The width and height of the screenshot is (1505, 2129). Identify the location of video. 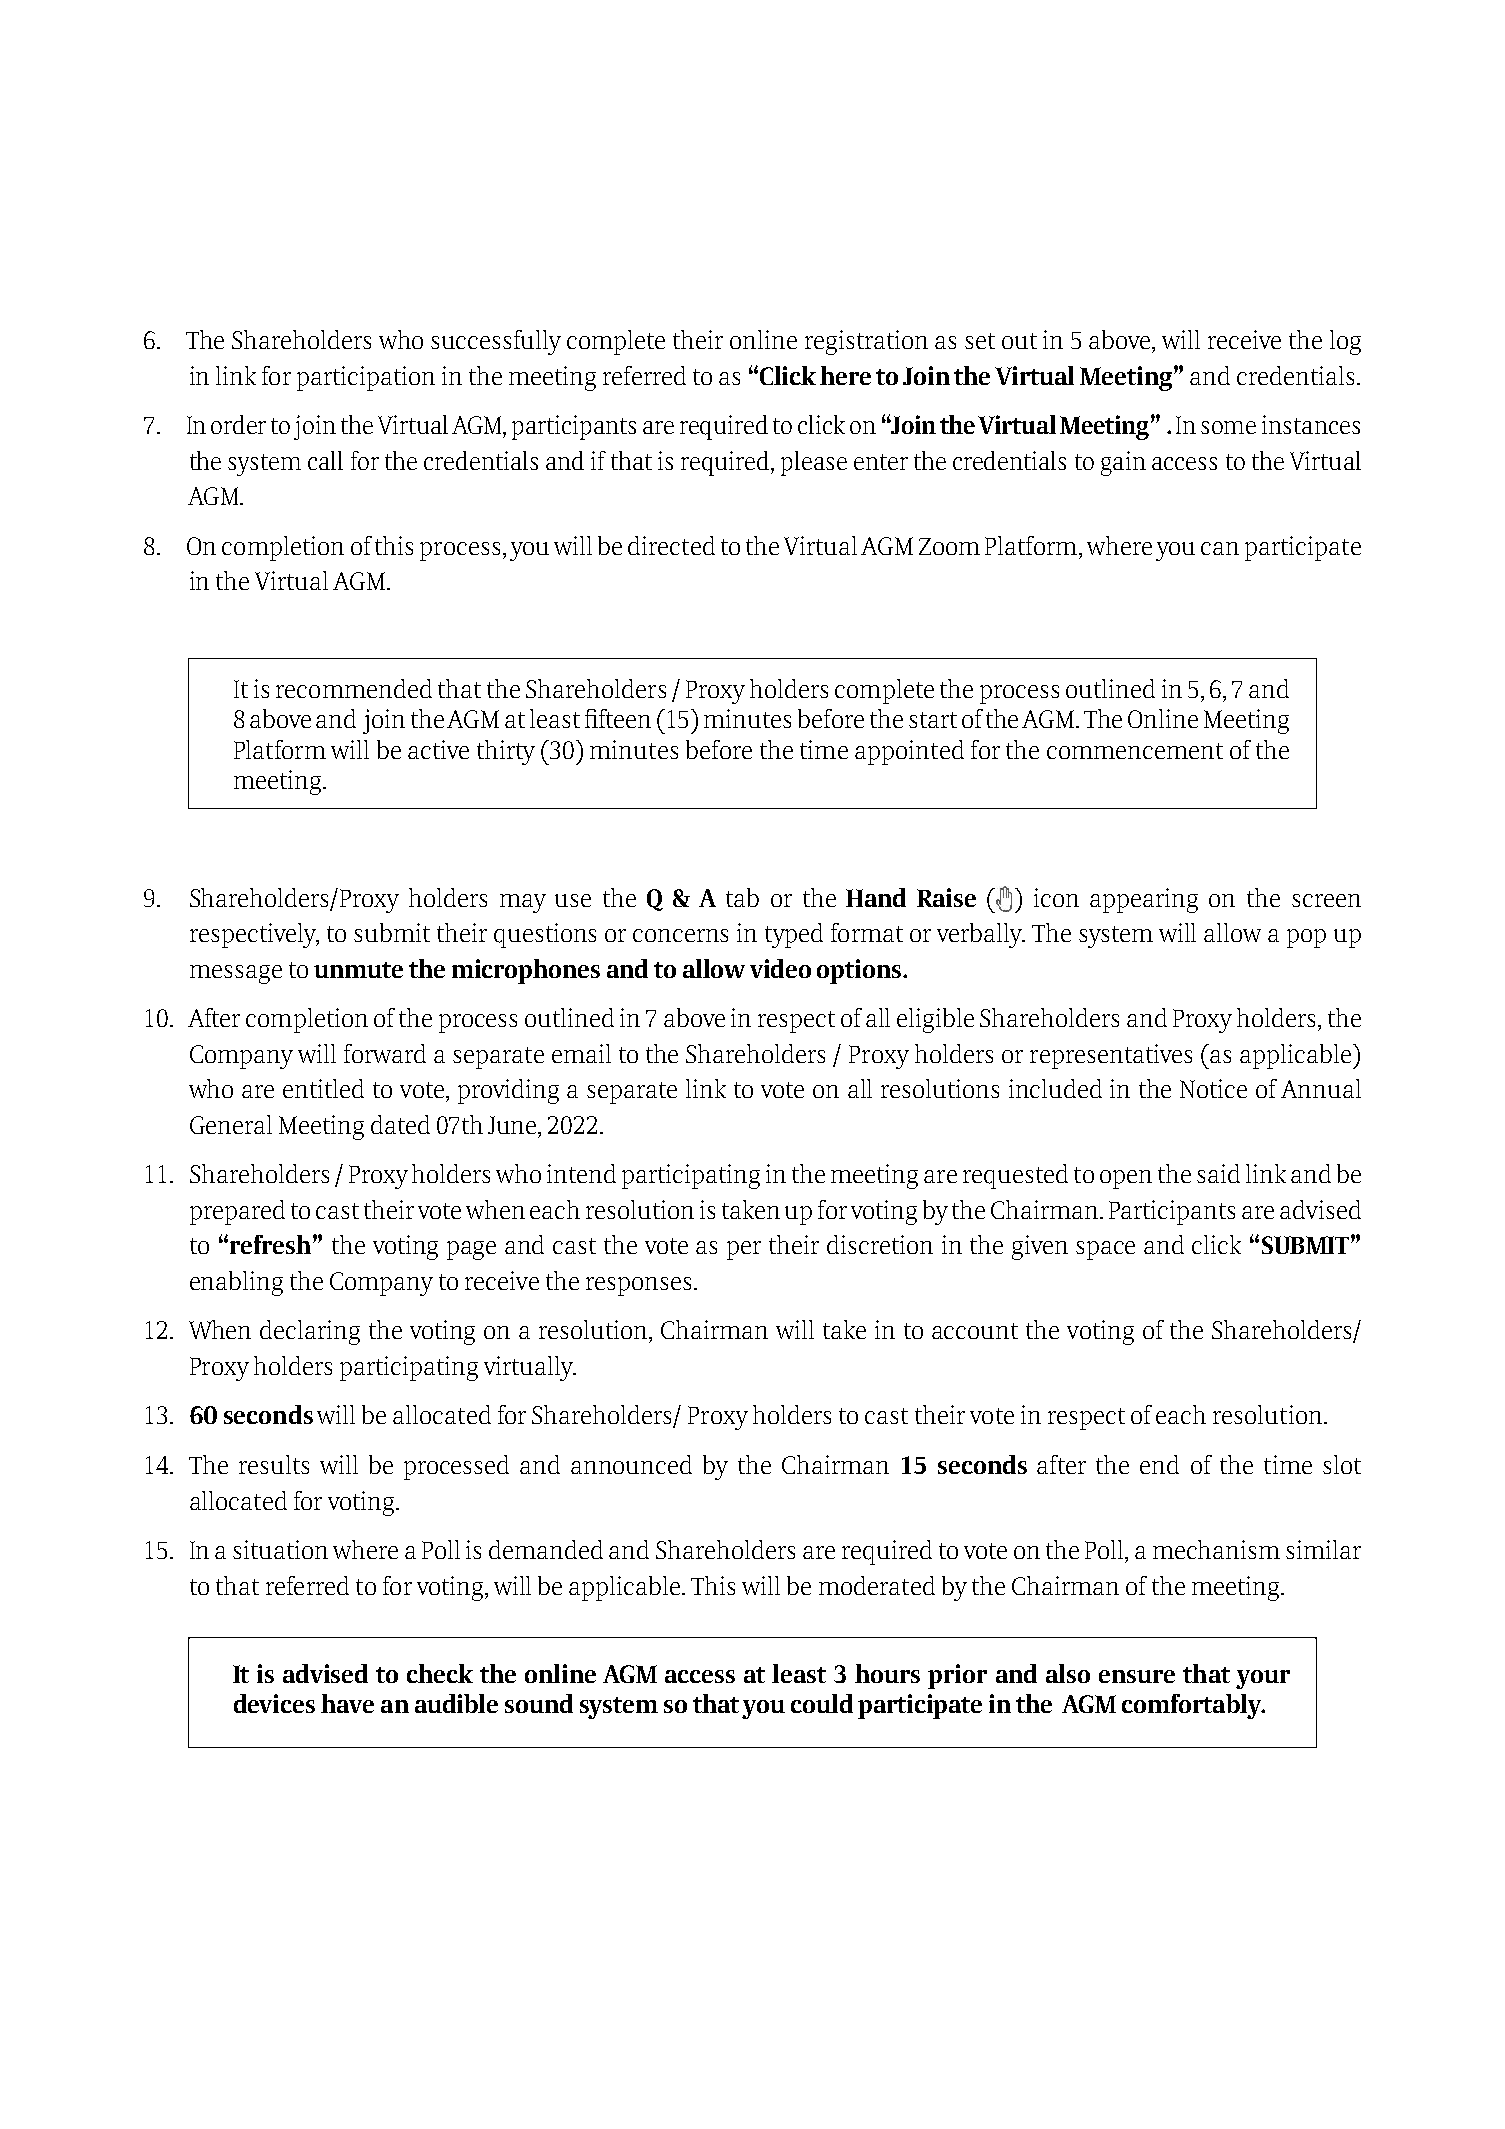
(780, 968).
